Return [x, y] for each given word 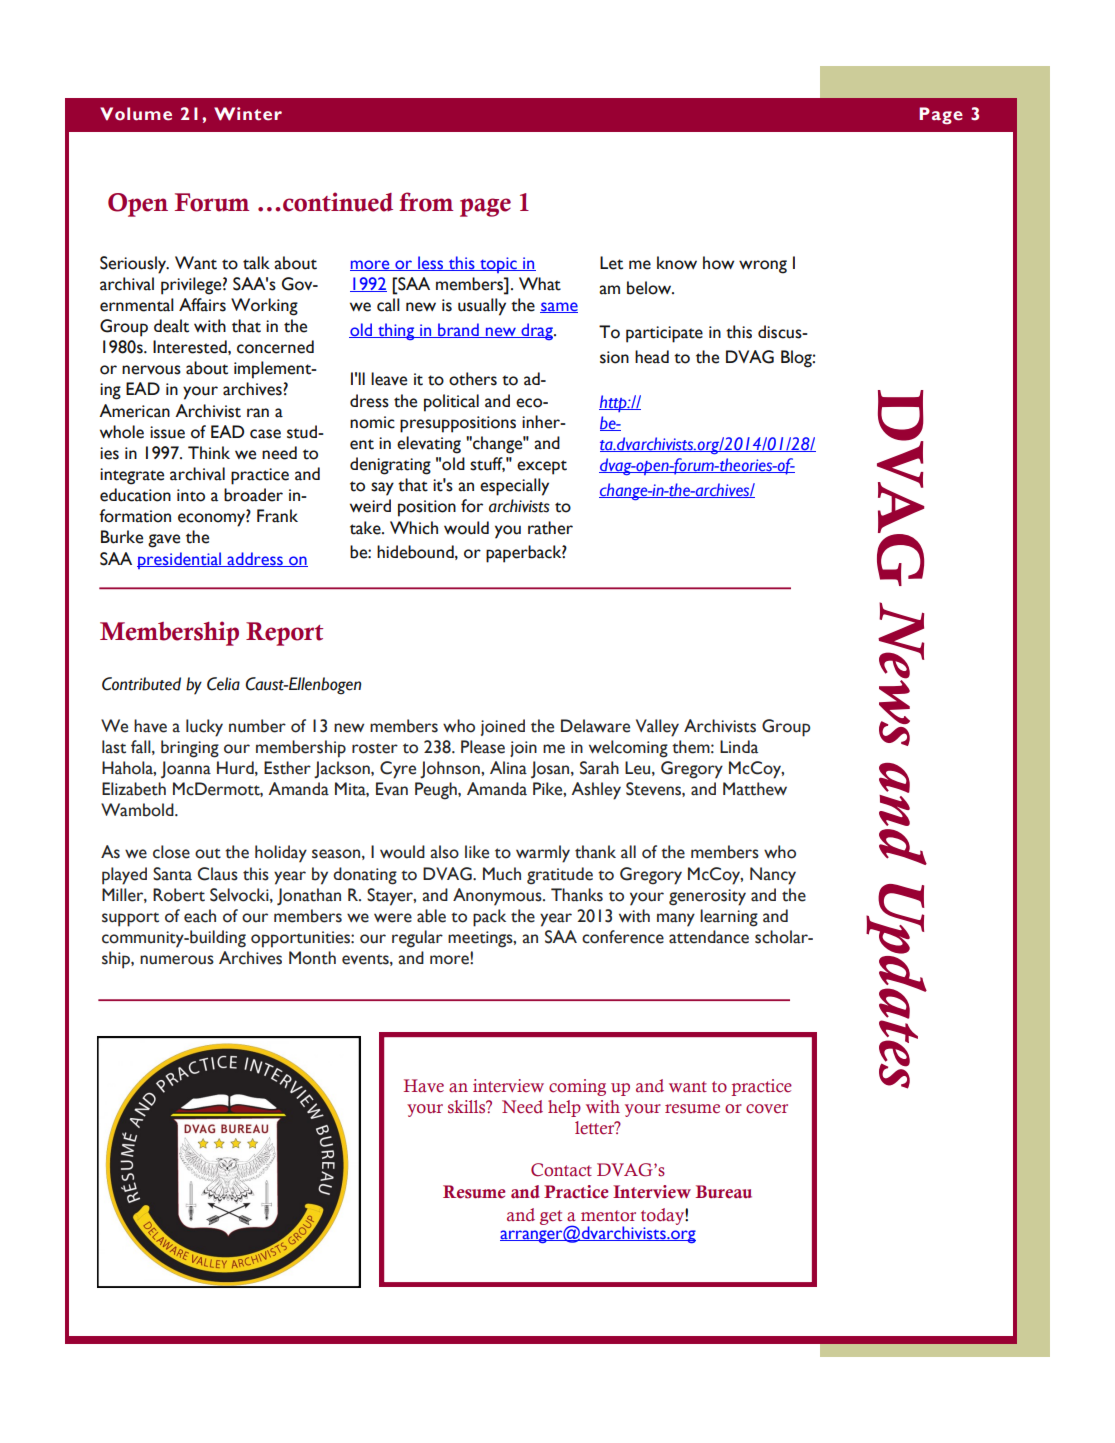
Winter [248, 114]
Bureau [723, 1192]
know [677, 263]
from [426, 202]
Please [483, 747]
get [551, 1217]
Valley [657, 728]
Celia [223, 684]
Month [312, 958]
